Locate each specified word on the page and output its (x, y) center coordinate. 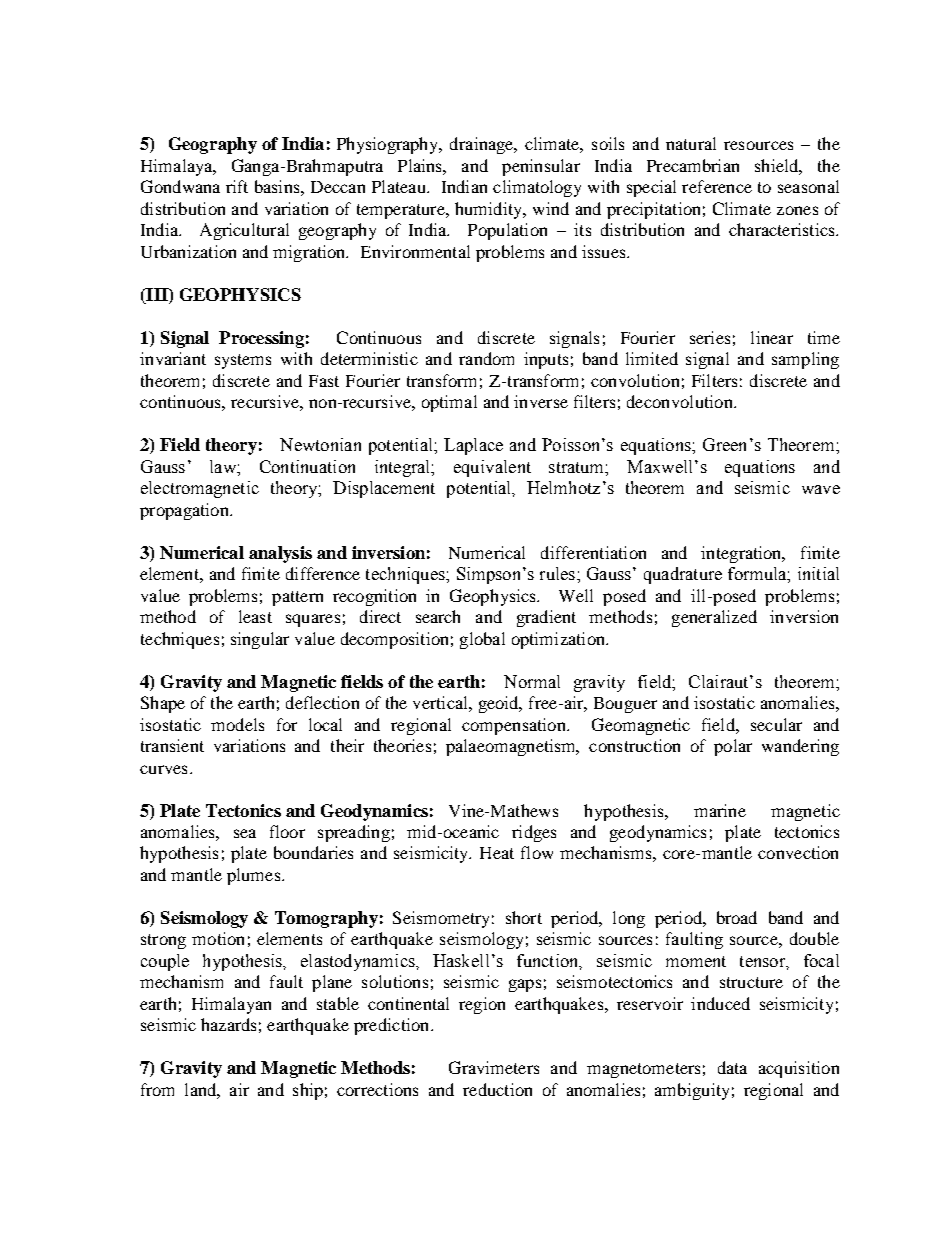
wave (821, 489)
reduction (497, 1089)
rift (237, 186)
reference (717, 186)
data (732, 1067)
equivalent (492, 468)
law (224, 466)
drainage (483, 145)
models (237, 724)
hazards (228, 1024)
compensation (515, 726)
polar (733, 747)
